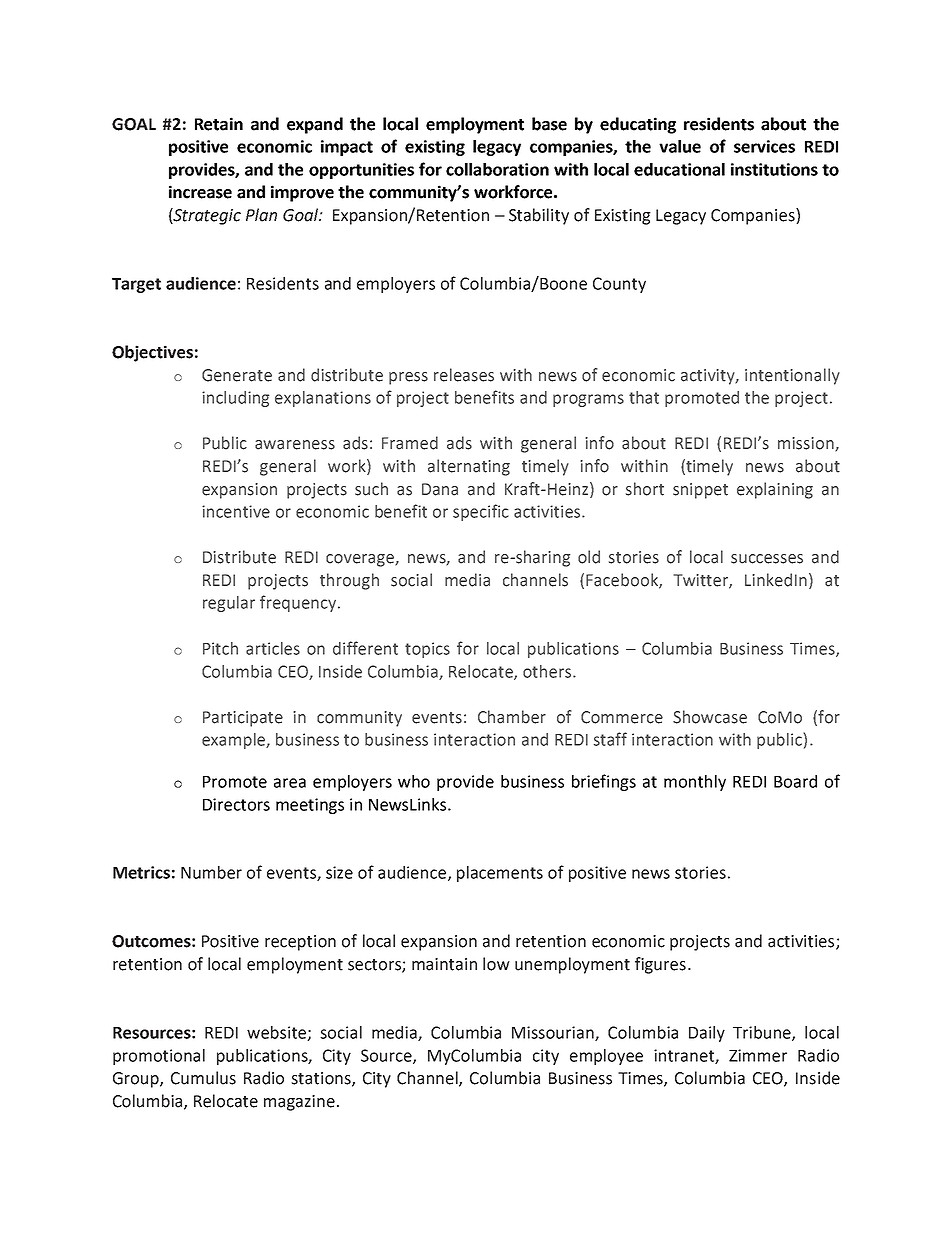 This image has width=952, height=1233. Describe the element at coordinates (764, 146) in the image. I see `services` at that location.
